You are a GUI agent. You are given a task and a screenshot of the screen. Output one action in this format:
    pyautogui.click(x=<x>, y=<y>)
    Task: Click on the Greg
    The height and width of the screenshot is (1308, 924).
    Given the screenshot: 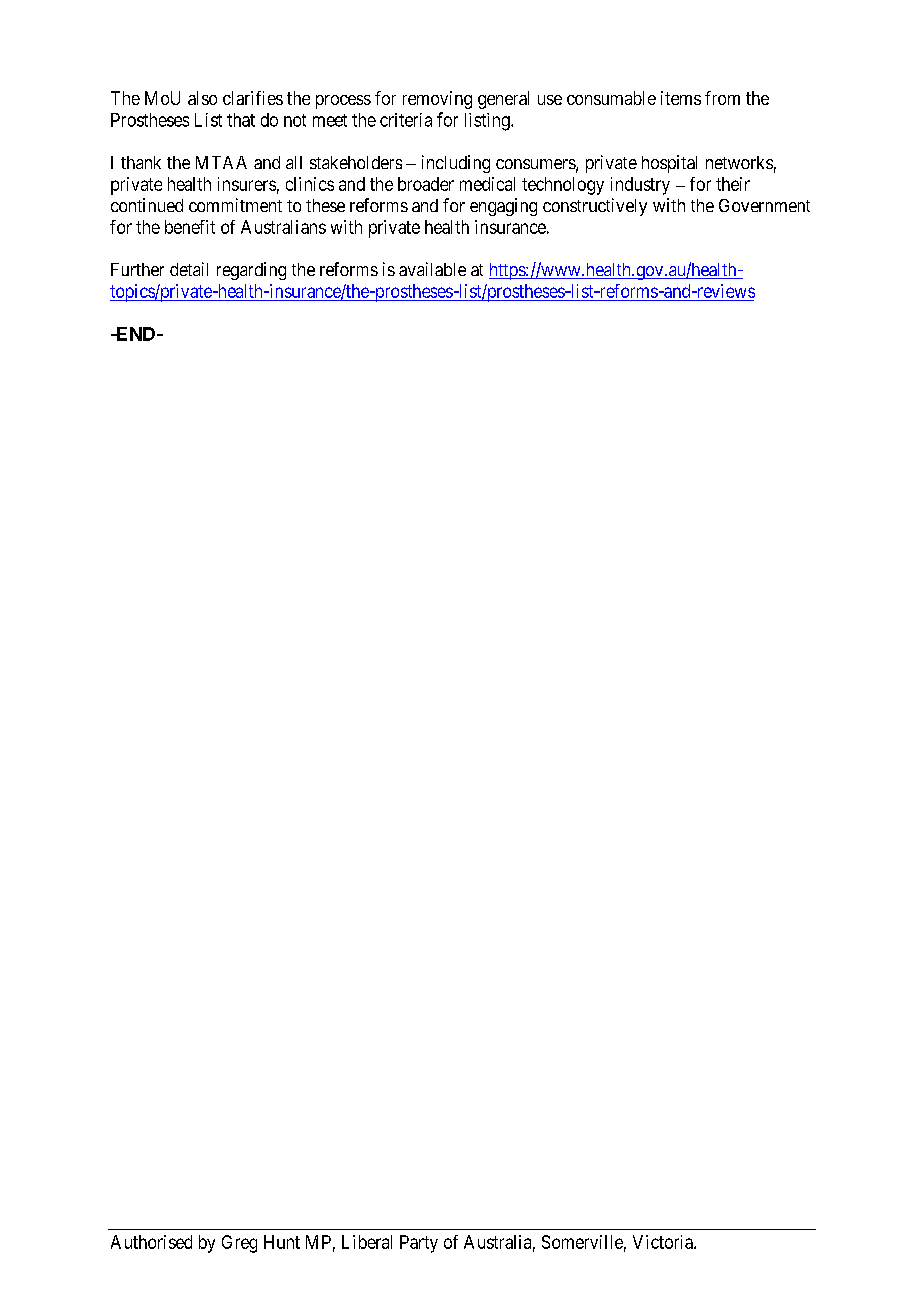 What is the action you would take?
    pyautogui.click(x=239, y=1244)
